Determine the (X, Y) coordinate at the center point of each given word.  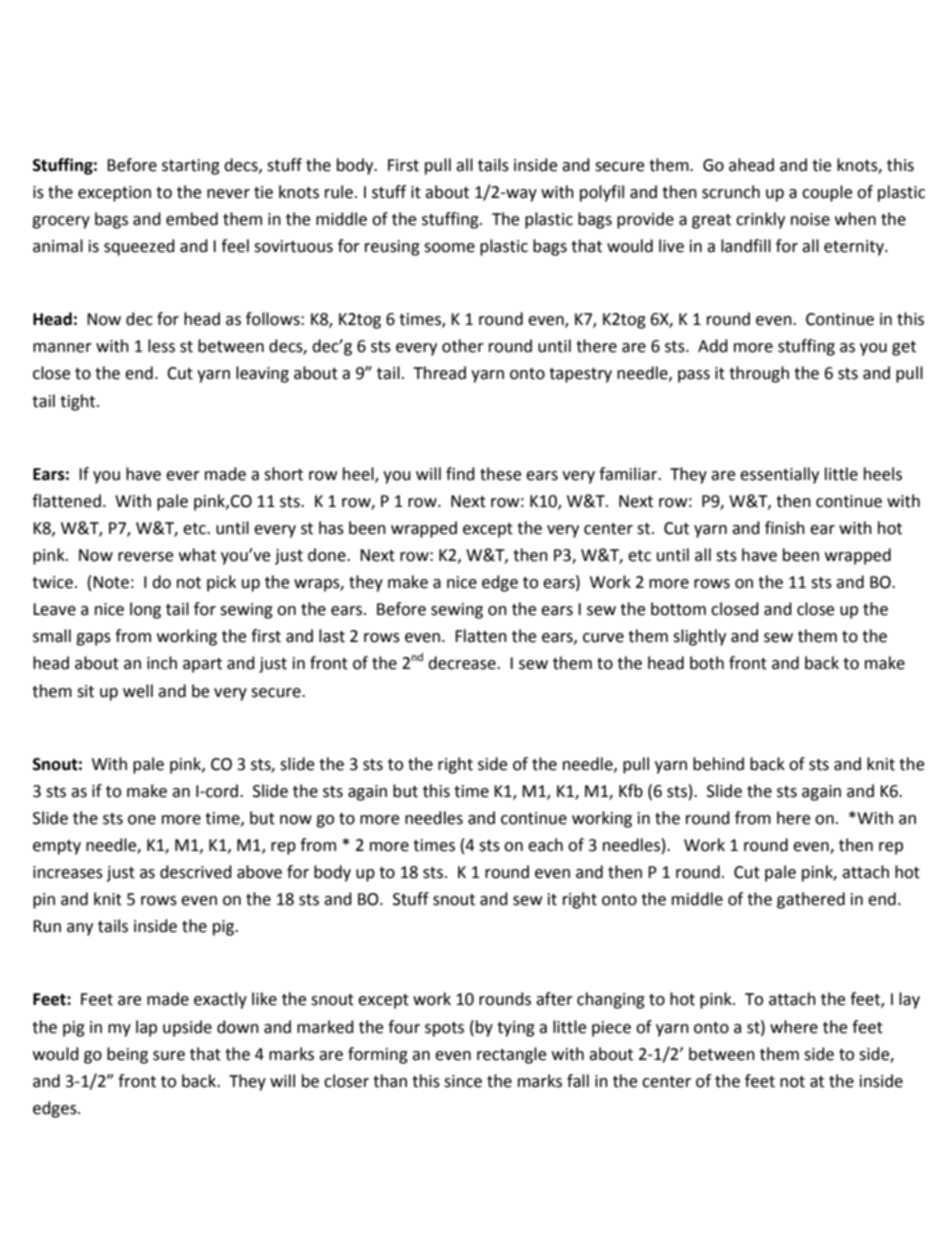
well (138, 691)
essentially (779, 475)
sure (169, 1056)
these (500, 474)
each (545, 845)
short (283, 474)
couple (827, 193)
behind (718, 764)
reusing (392, 248)
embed (192, 219)
